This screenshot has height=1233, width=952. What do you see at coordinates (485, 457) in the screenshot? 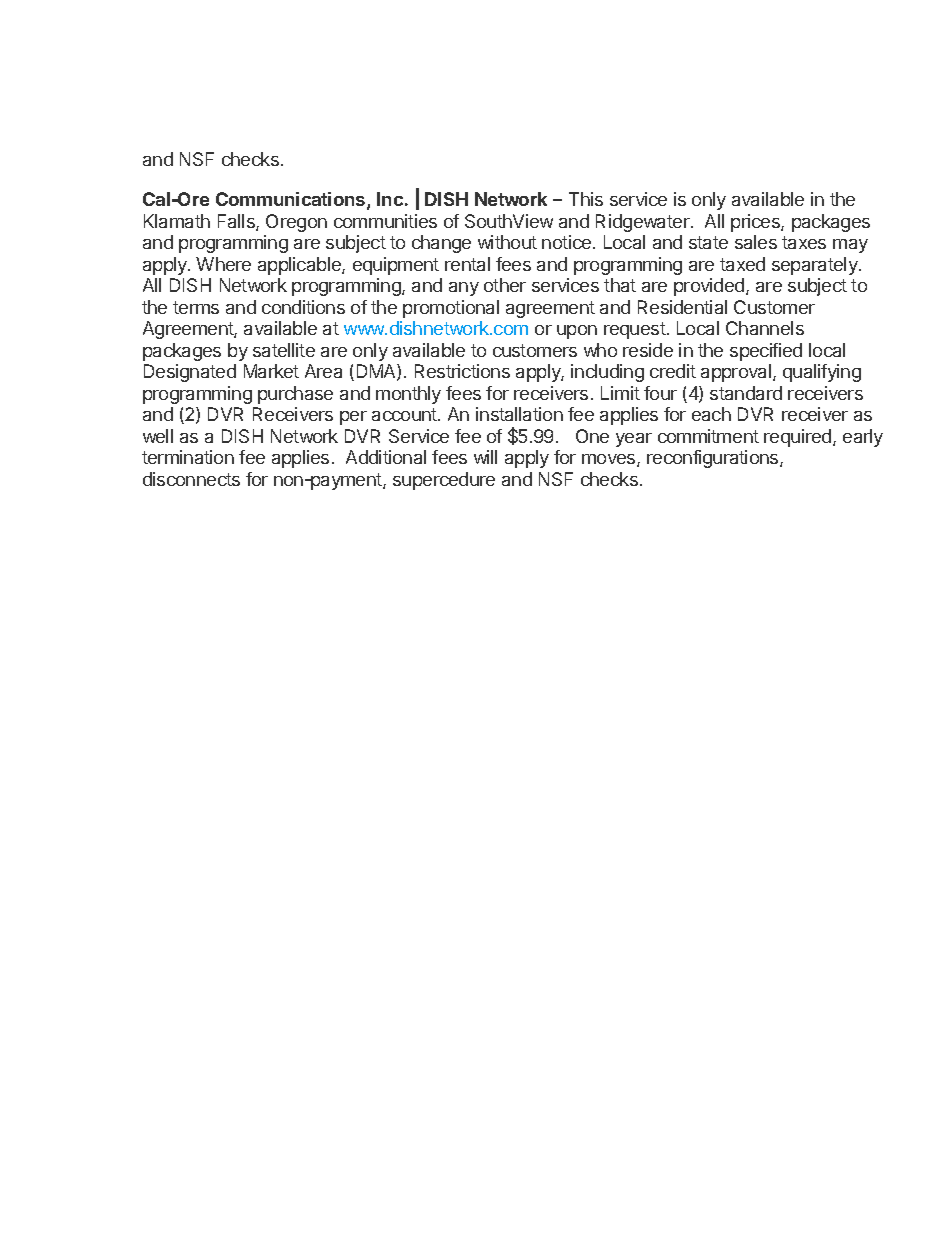
I see `will` at bounding box center [485, 457].
